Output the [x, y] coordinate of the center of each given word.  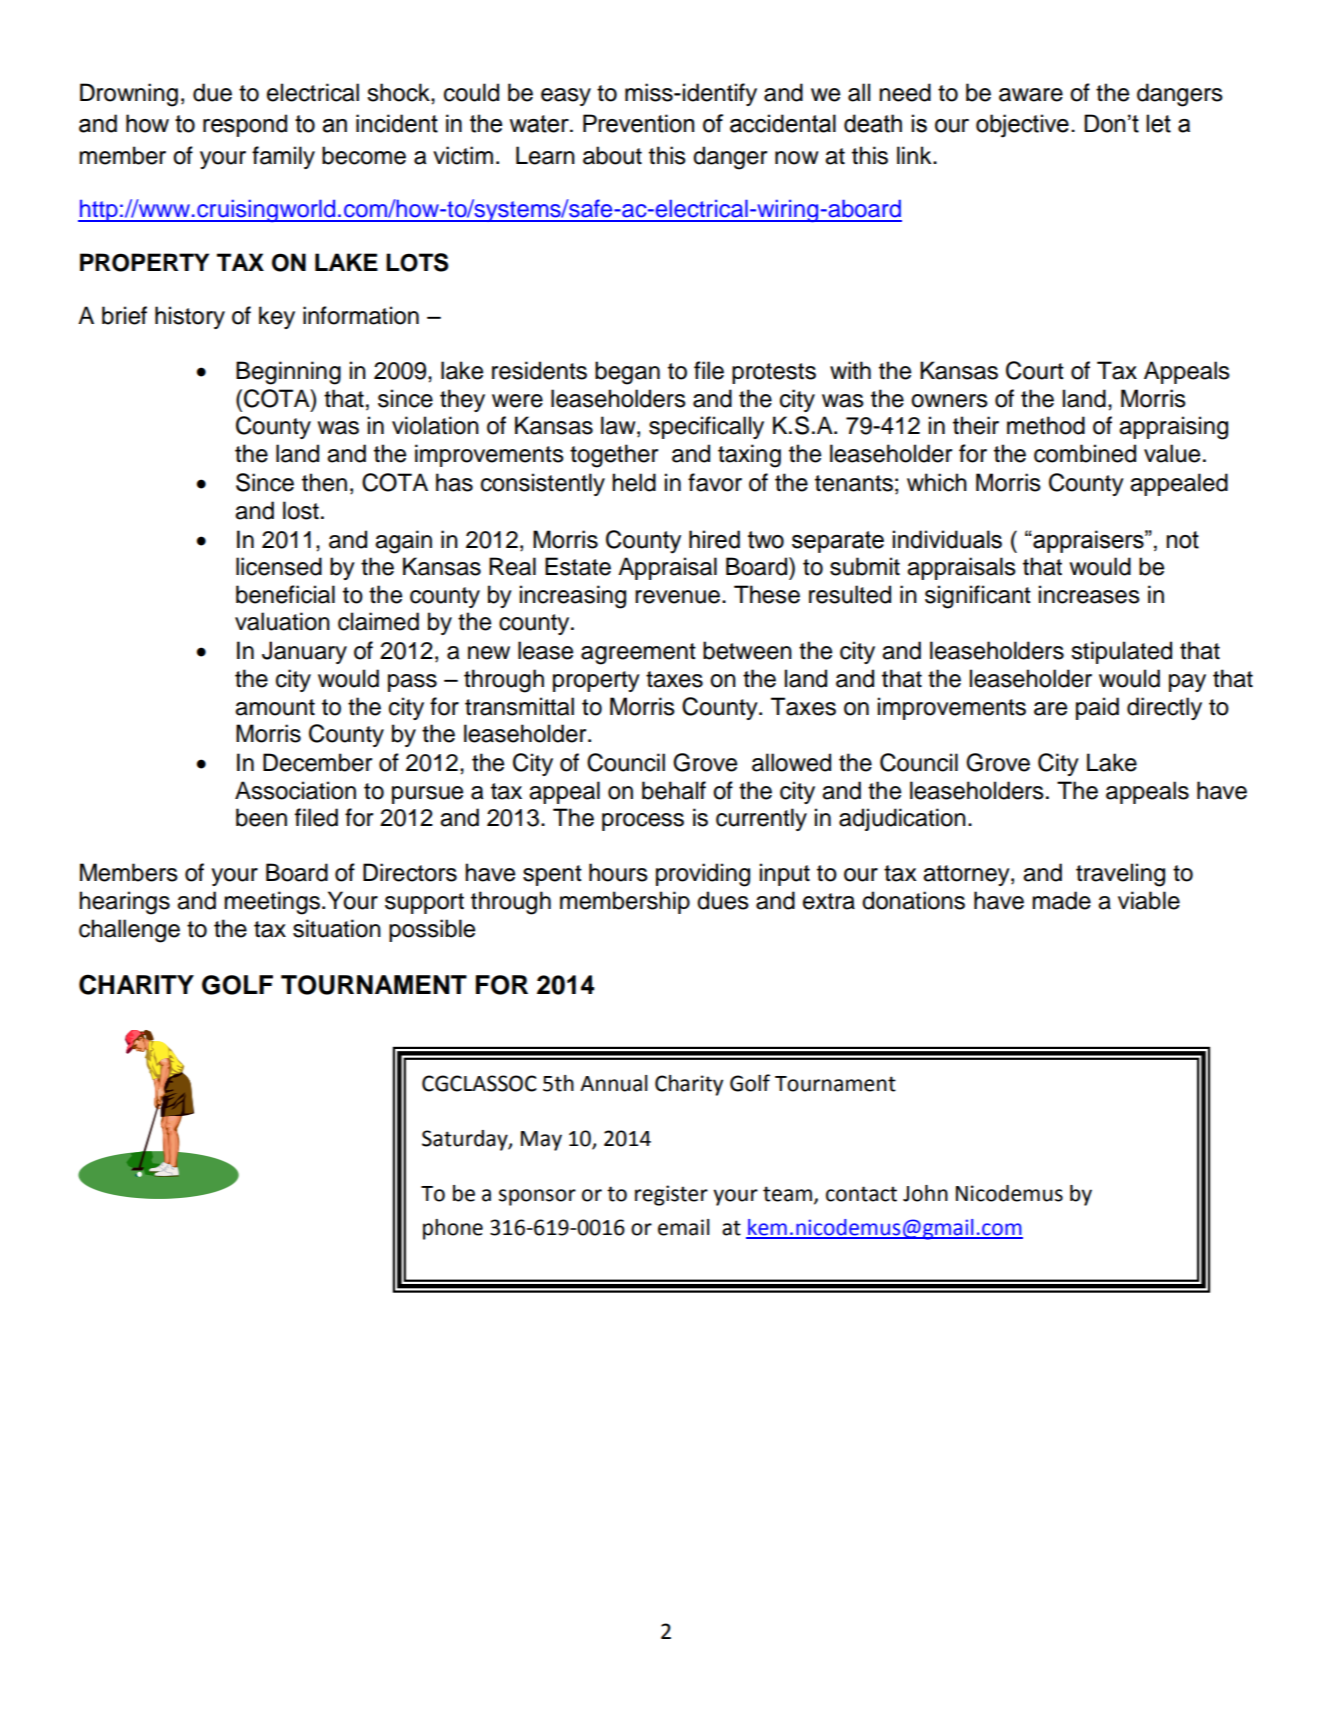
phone [453, 1229]
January [304, 652]
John [925, 1193]
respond [245, 125]
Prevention [638, 123]
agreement [638, 654]
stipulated [1121, 652]
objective [1022, 126]
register [671, 1195]
